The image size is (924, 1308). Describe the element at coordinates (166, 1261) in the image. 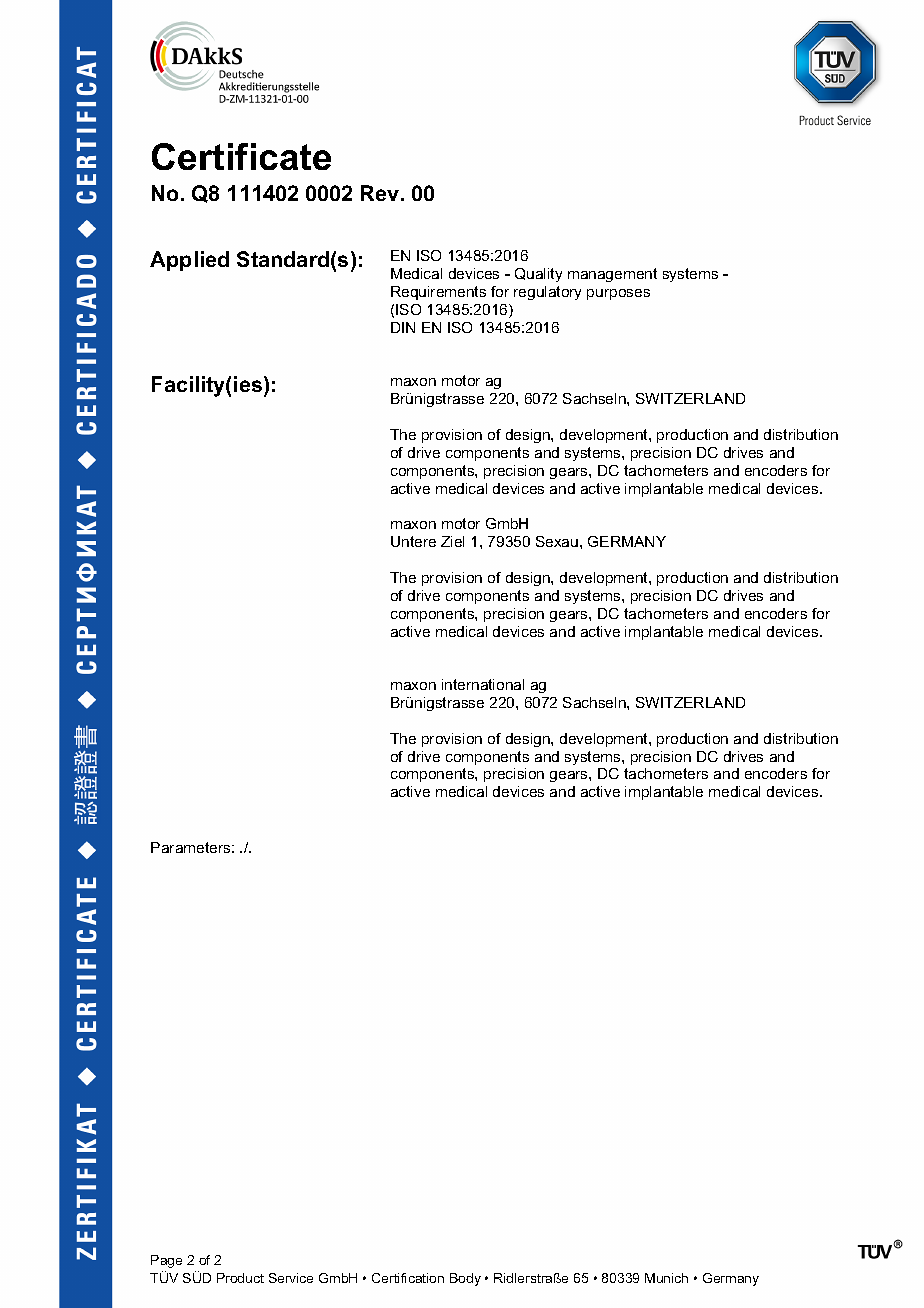

I see `Page` at that location.
